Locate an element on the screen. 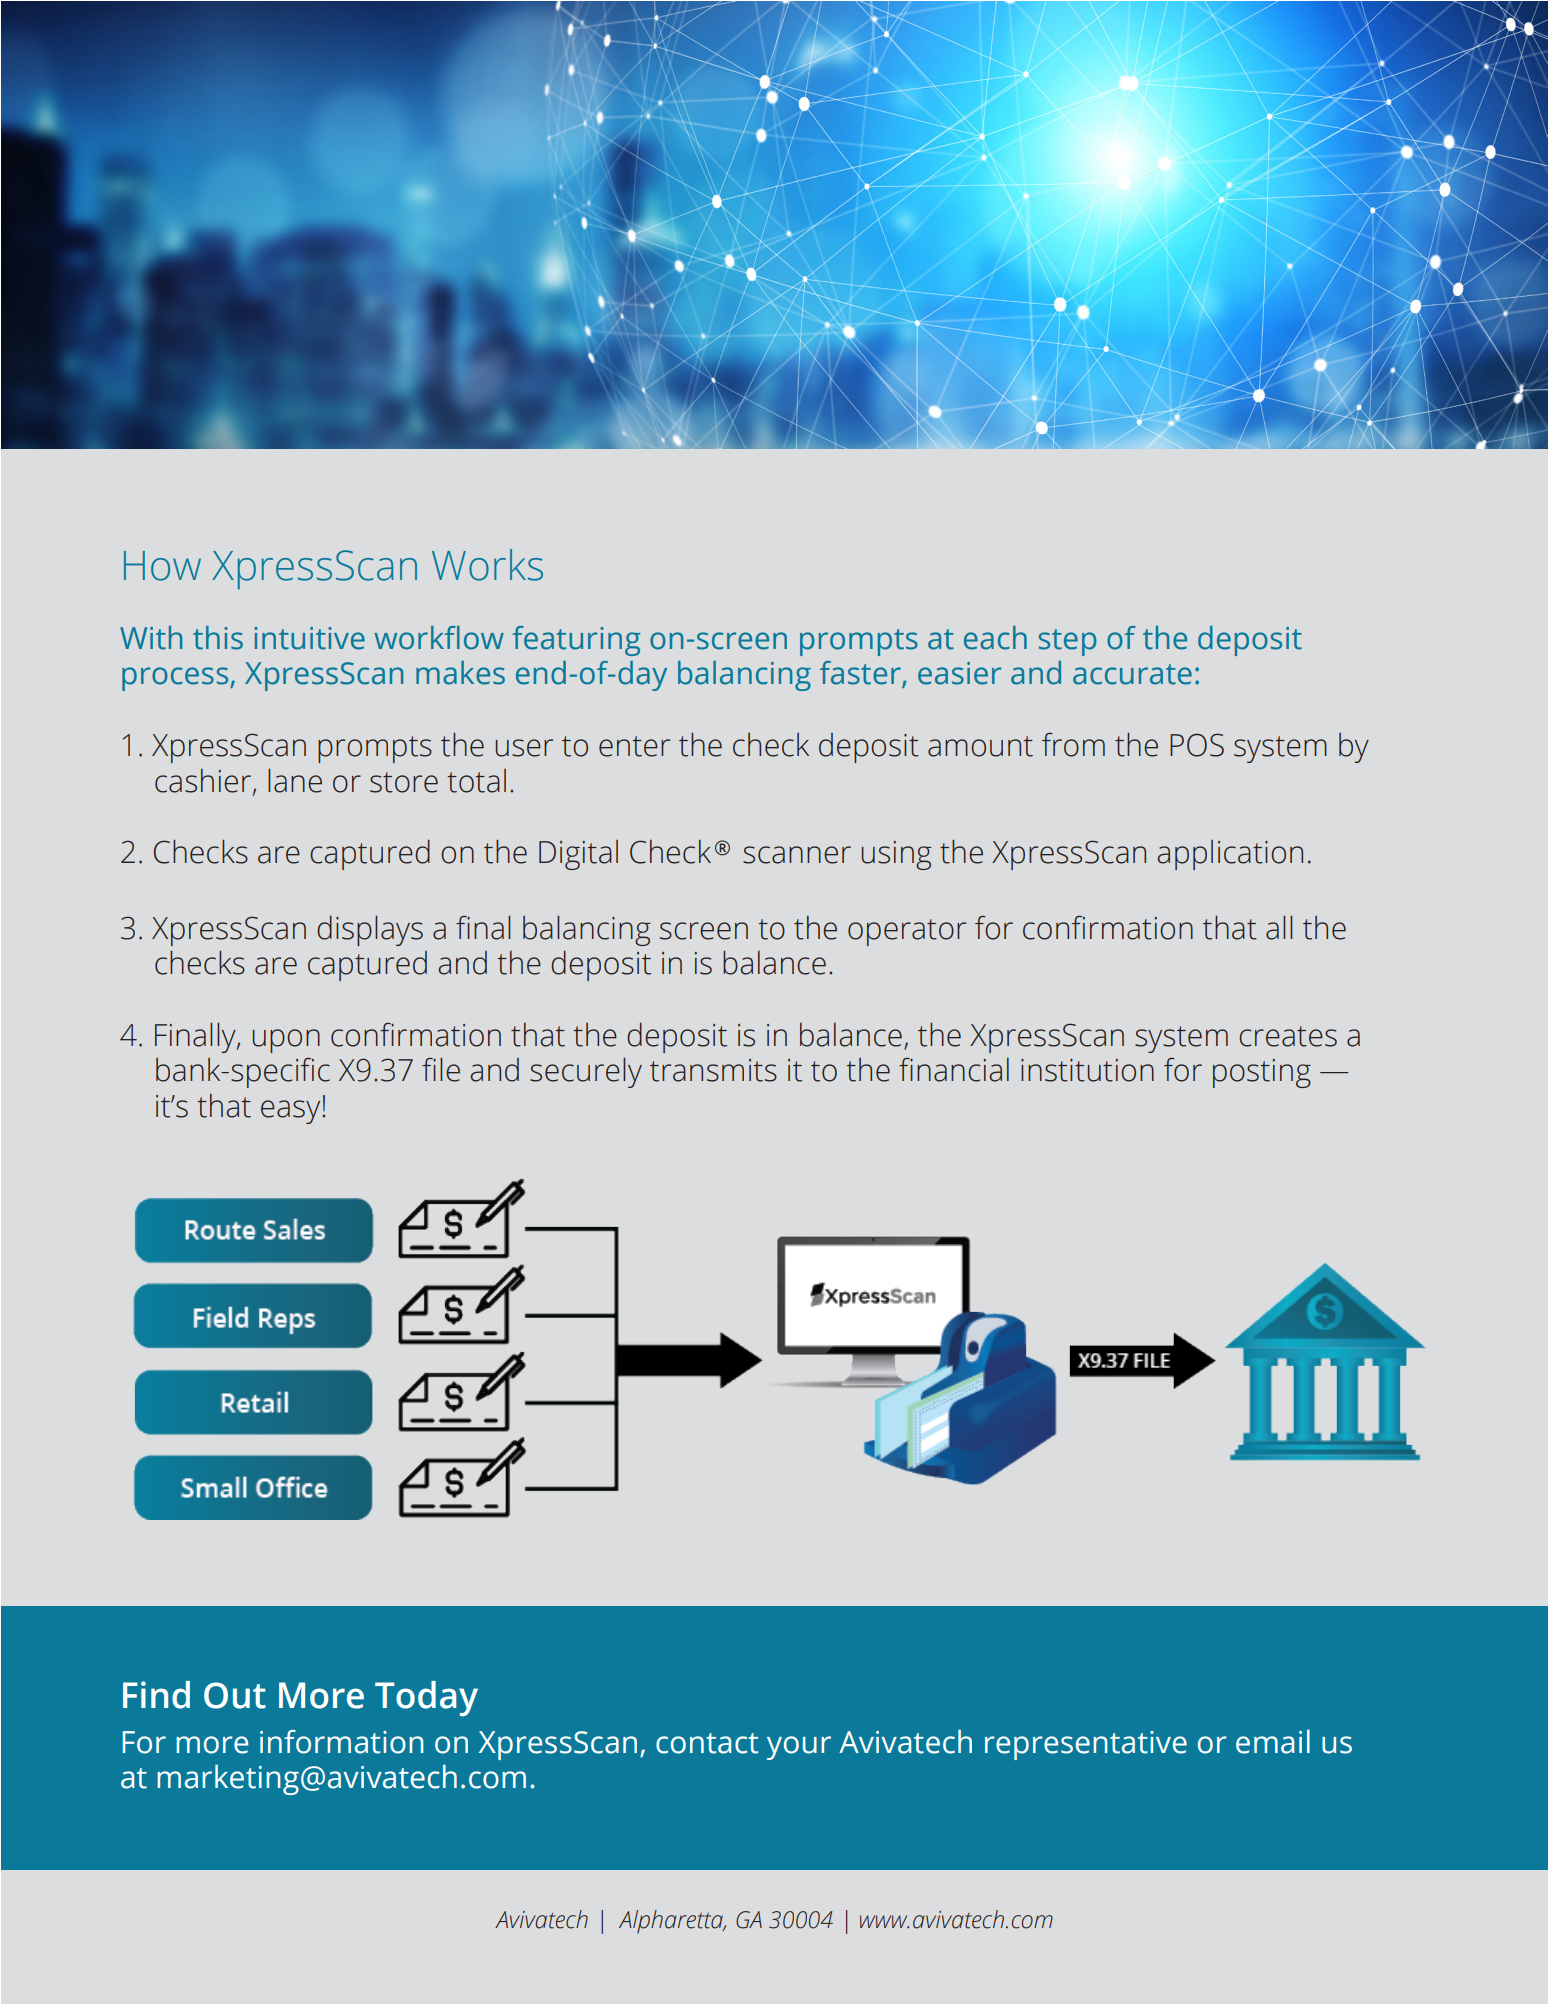 This screenshot has height=2004, width=1548. file is located at coordinates (441, 1069).
